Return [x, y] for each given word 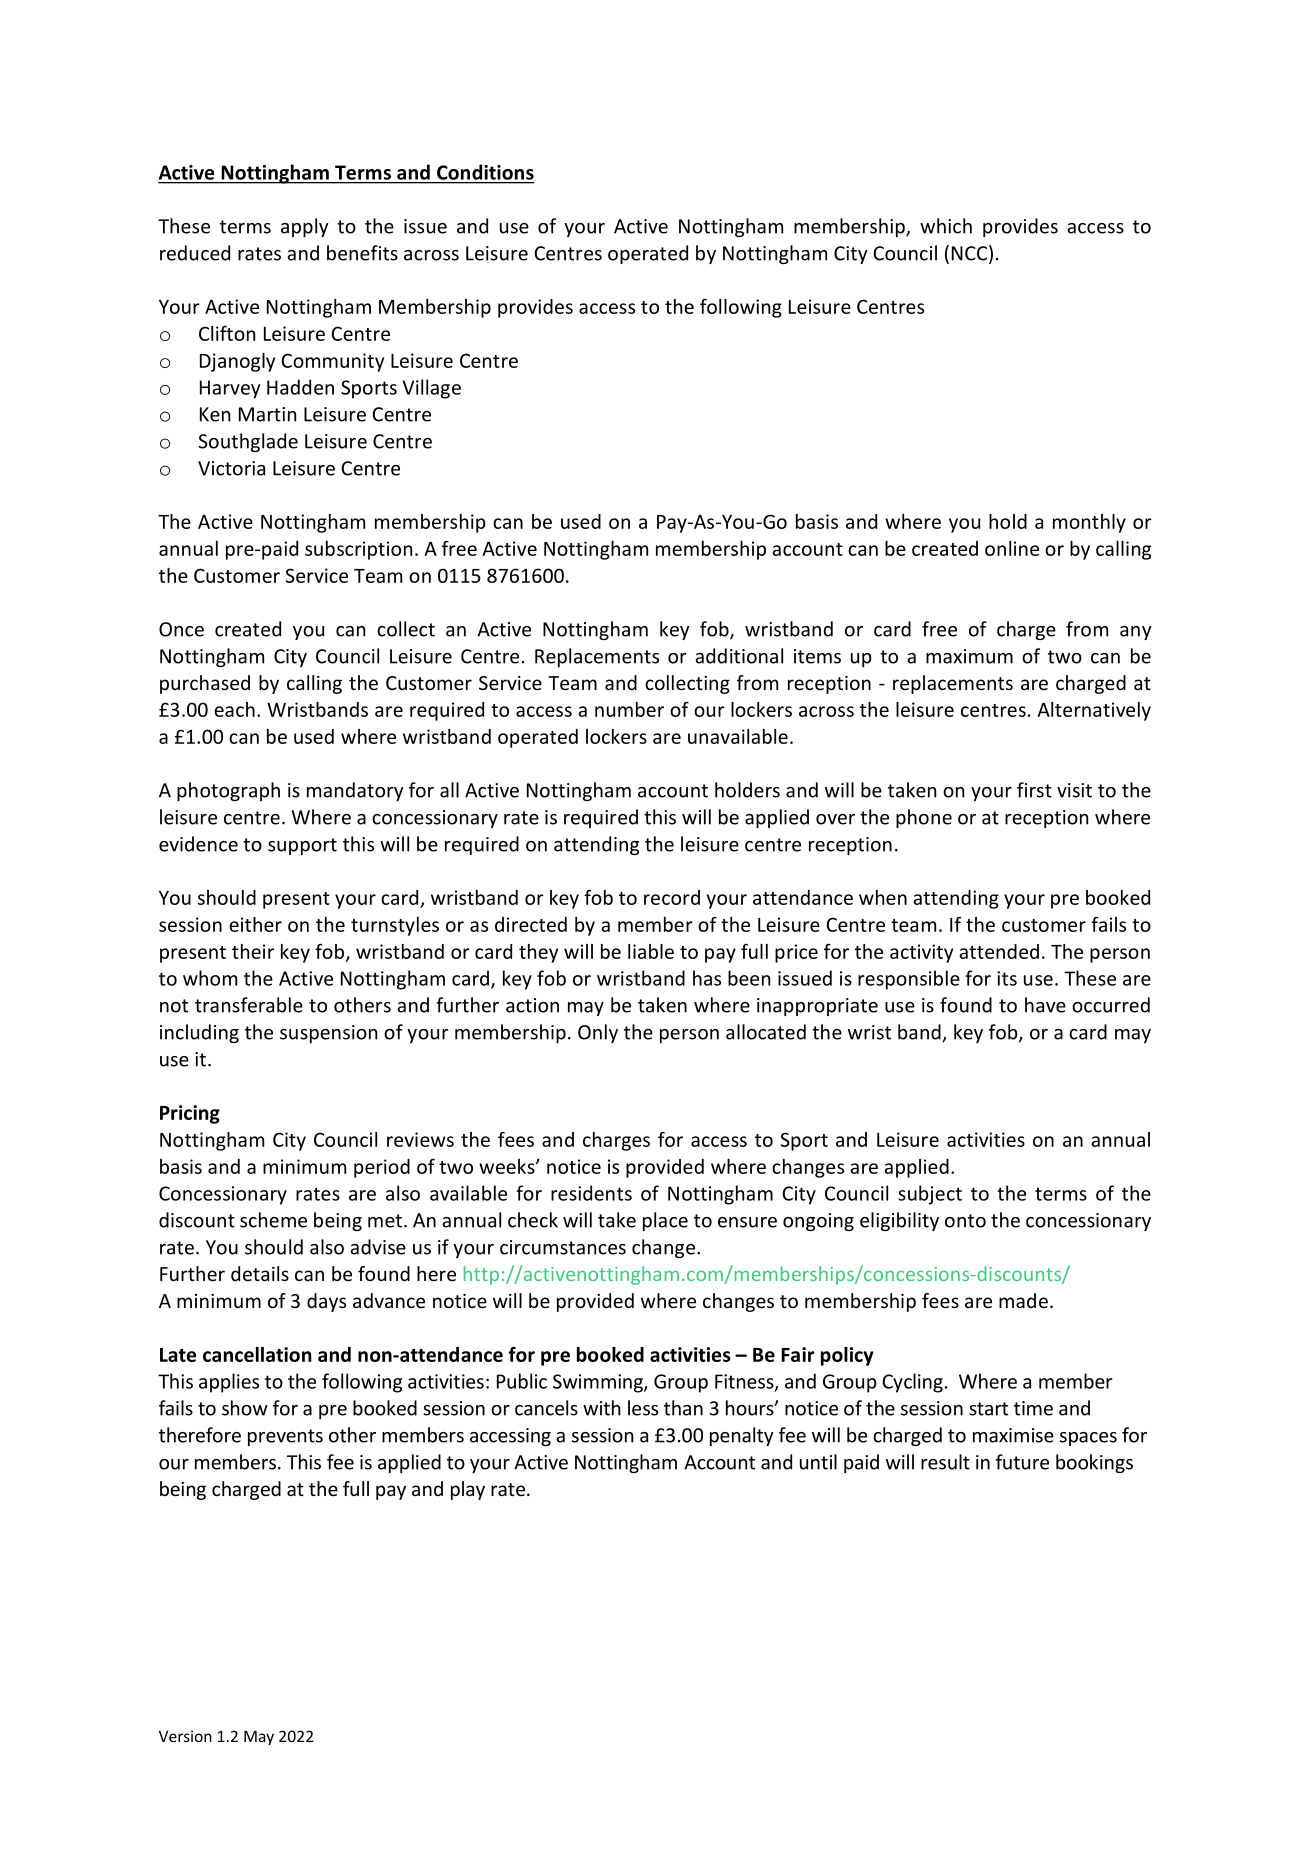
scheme [273, 1220]
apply [305, 227]
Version [185, 1736]
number [629, 709]
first [1034, 790]
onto [965, 1221]
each [234, 709]
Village [431, 389]
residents [591, 1193]
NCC [971, 254]
